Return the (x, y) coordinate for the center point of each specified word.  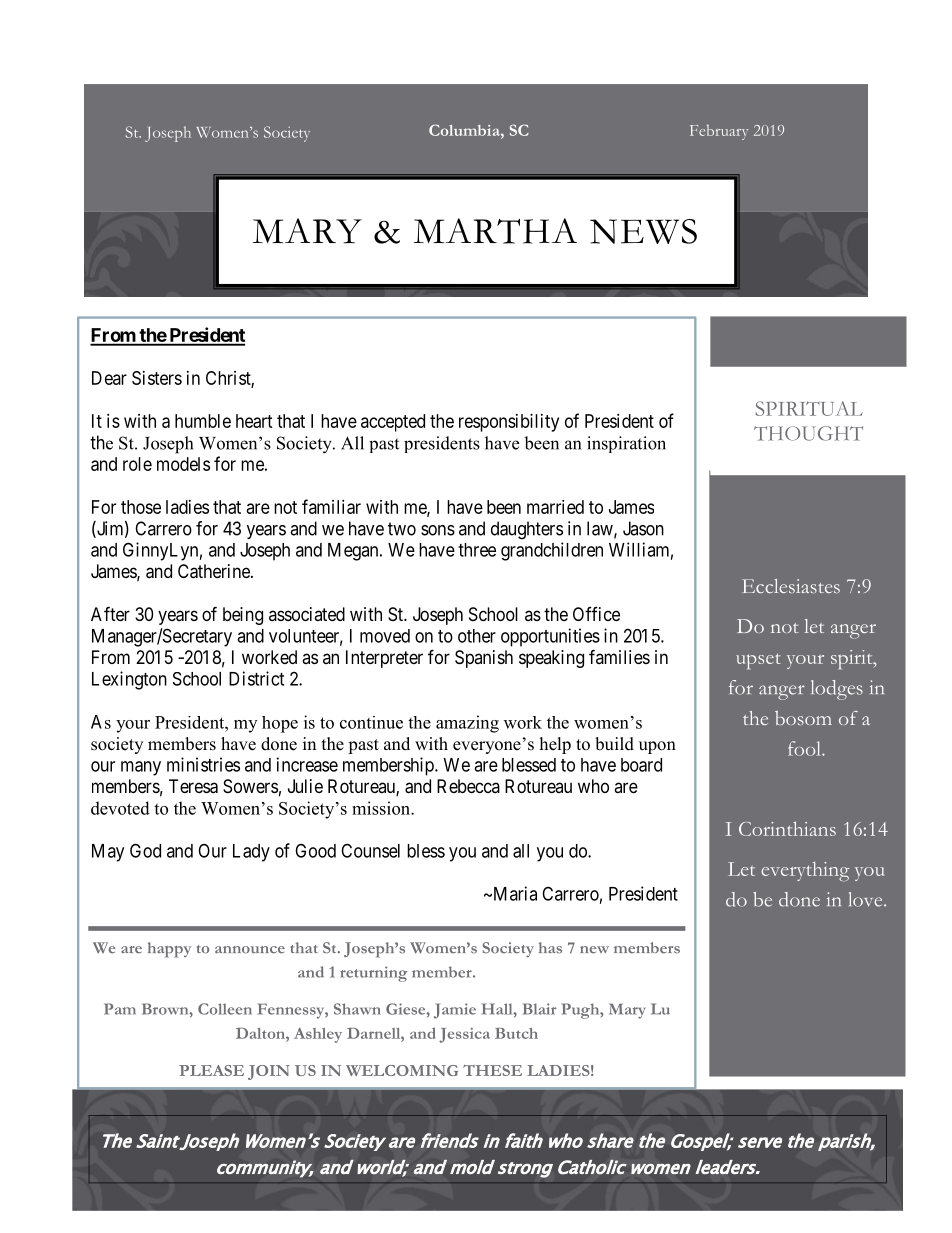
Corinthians (787, 828)
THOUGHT (808, 433)
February (719, 132)
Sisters (157, 378)
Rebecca (468, 786)
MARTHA (495, 231)
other (477, 636)
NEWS (643, 231)
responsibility (509, 423)
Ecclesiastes (791, 586)
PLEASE (211, 1070)
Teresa (193, 786)
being (243, 616)
